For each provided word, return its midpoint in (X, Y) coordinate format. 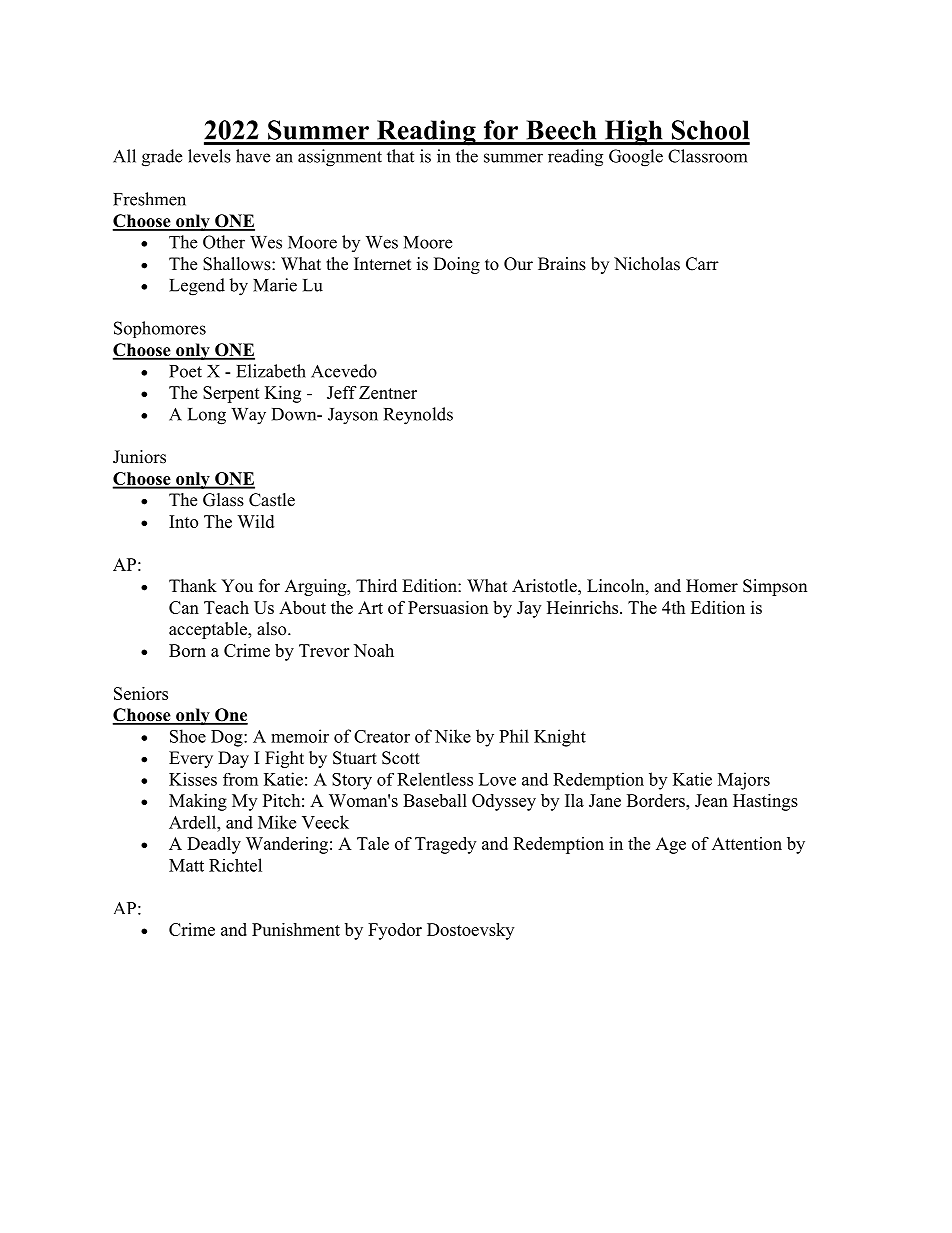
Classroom (707, 156)
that (400, 156)
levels (209, 156)
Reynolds (418, 416)
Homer (712, 586)
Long (207, 416)
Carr (702, 264)
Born (187, 650)
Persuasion (448, 607)
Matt (186, 865)
